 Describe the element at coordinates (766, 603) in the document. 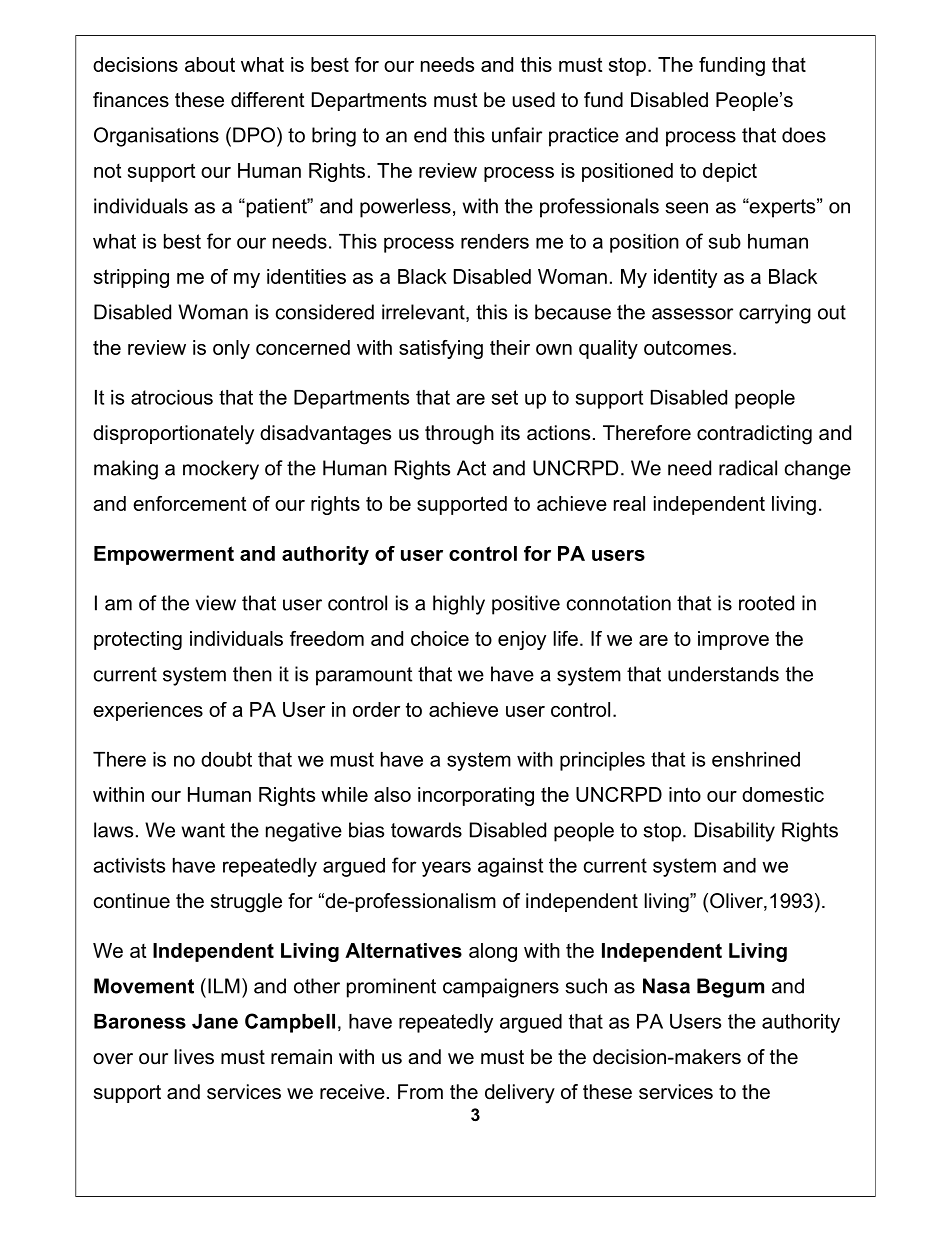

I see `rooted` at that location.
